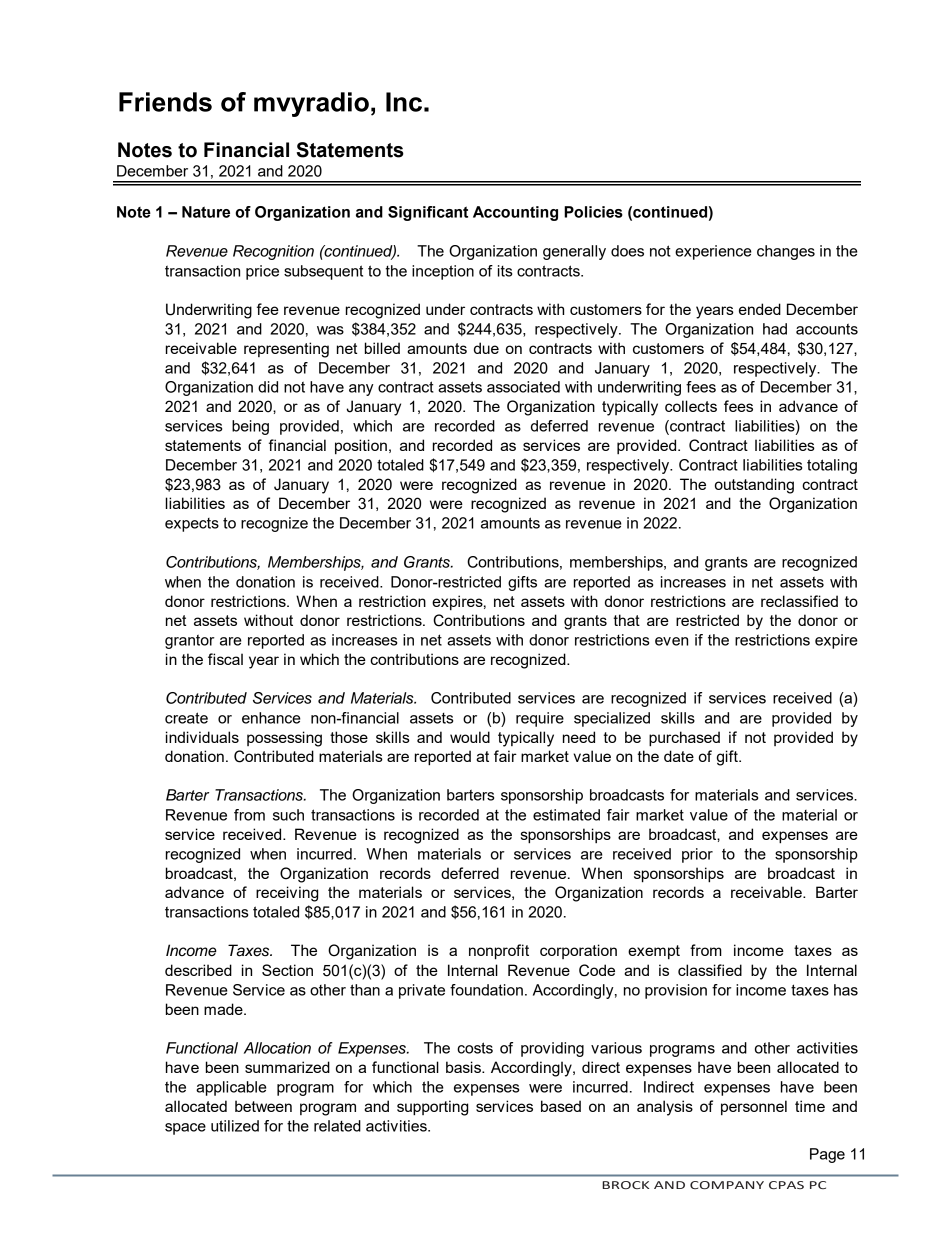  I want to click on that, so click(627, 620).
